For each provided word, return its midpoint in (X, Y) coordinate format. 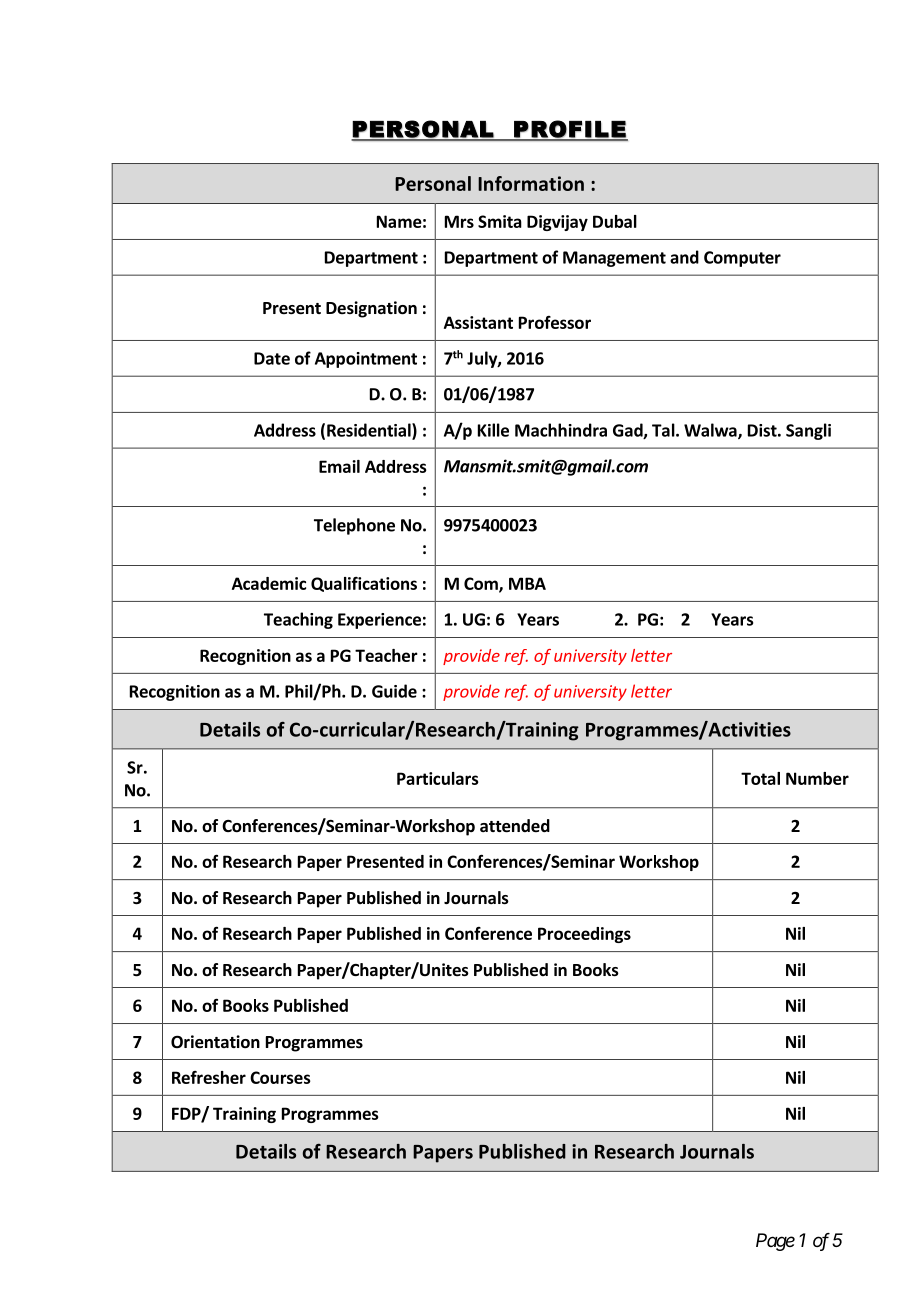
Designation (371, 309)
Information (531, 183)
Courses (280, 1077)
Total (760, 778)
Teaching (298, 620)
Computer (742, 259)
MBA (527, 583)
